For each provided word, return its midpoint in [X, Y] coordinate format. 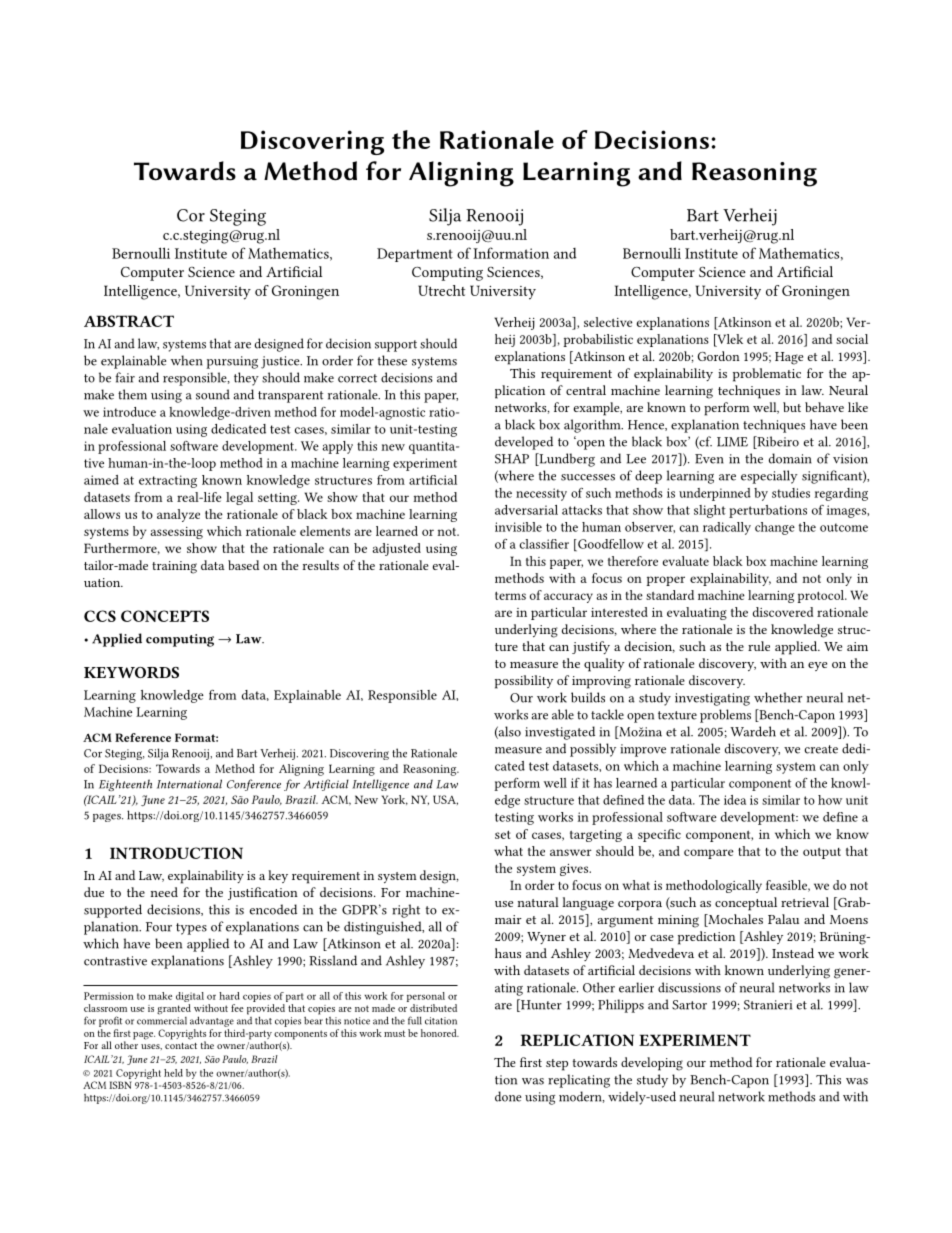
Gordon [718, 356]
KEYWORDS [131, 672]
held [173, 1073]
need [164, 892]
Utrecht [441, 290]
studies [791, 493]
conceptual [746, 904]
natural [538, 902]
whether [778, 697]
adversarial [526, 510]
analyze [178, 515]
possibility [524, 682]
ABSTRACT [129, 321]
